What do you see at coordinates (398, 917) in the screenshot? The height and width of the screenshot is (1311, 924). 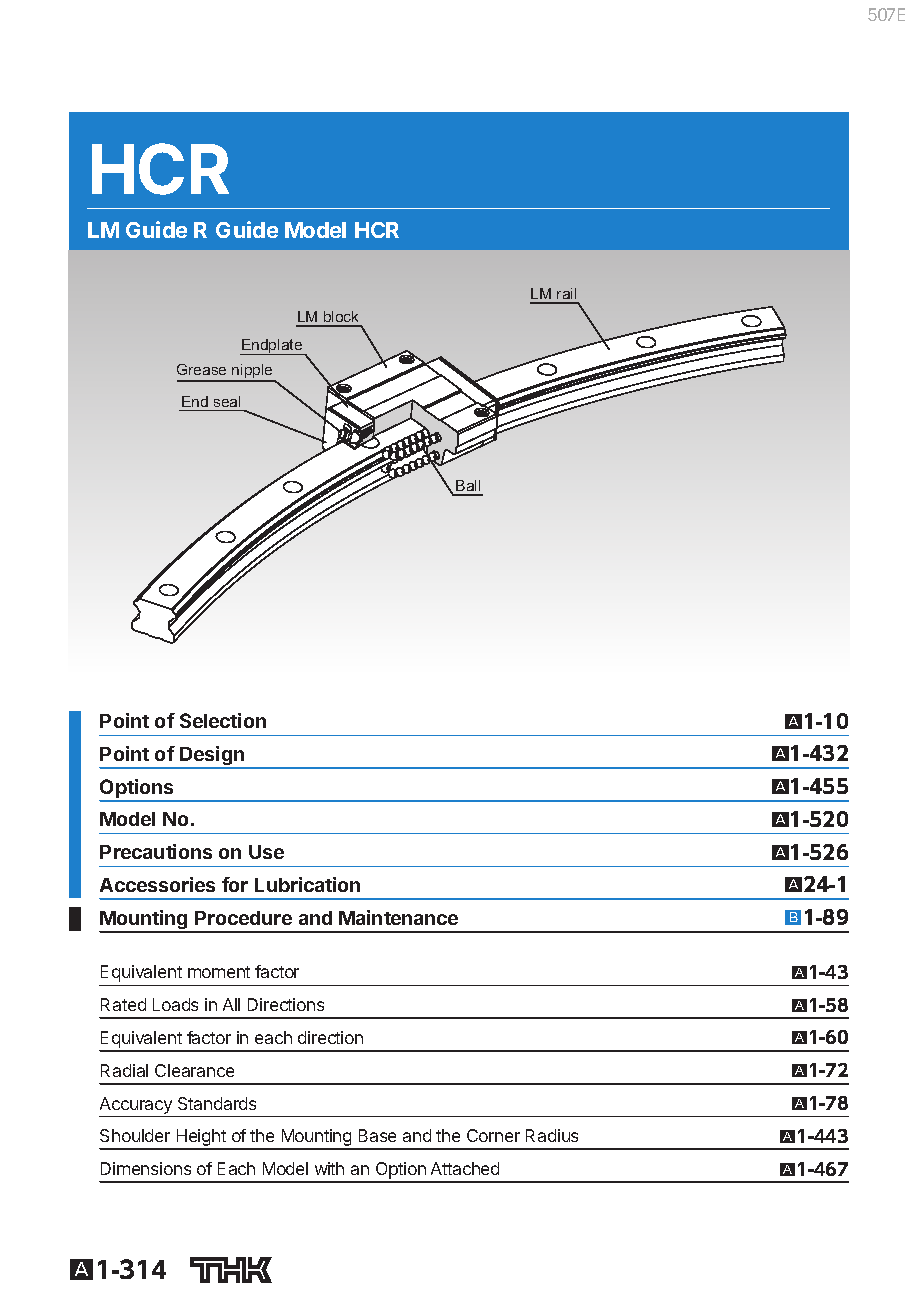 I see `Maintenance` at bounding box center [398, 917].
